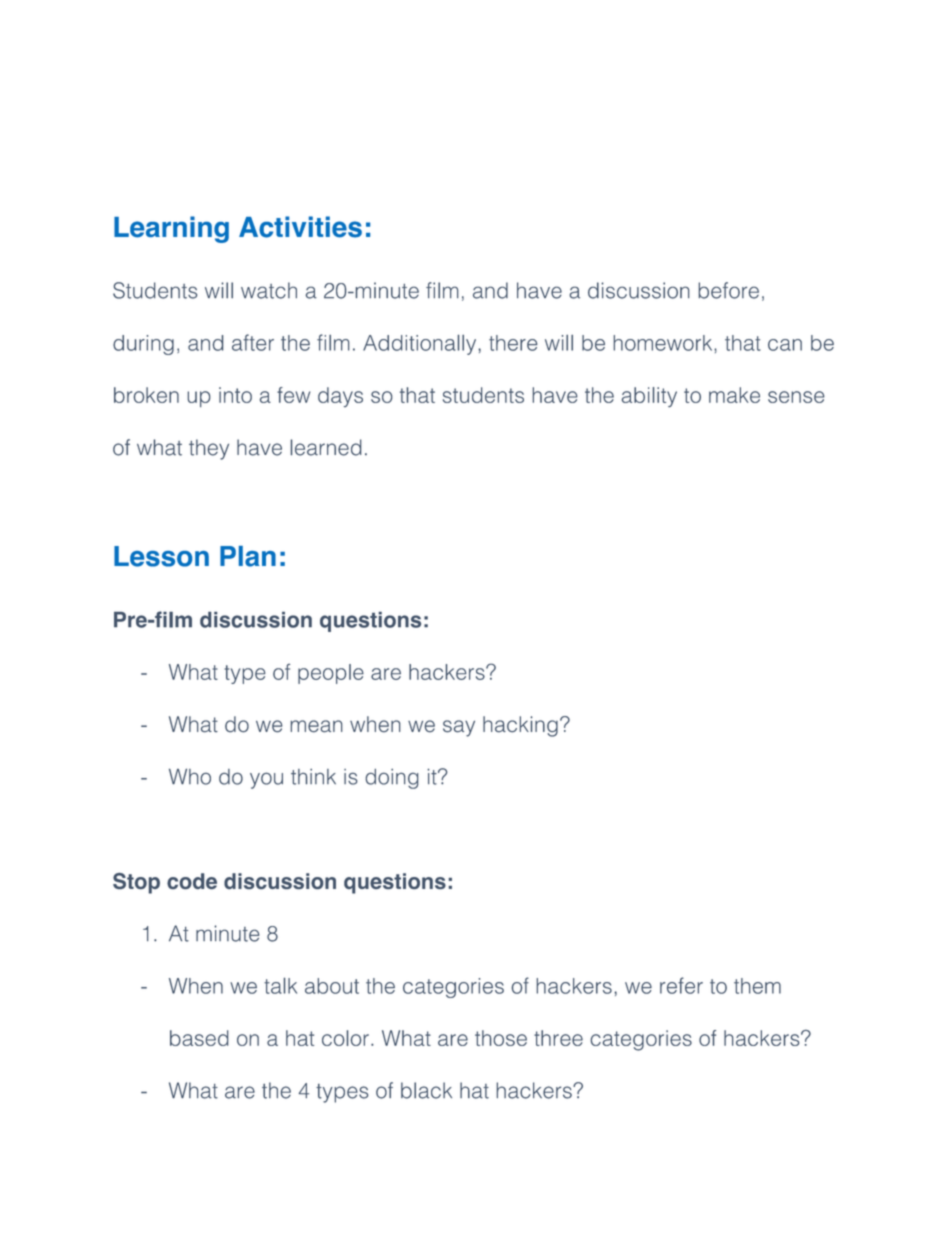  What do you see at coordinates (459, 728) in the page?
I see `say` at bounding box center [459, 728].
